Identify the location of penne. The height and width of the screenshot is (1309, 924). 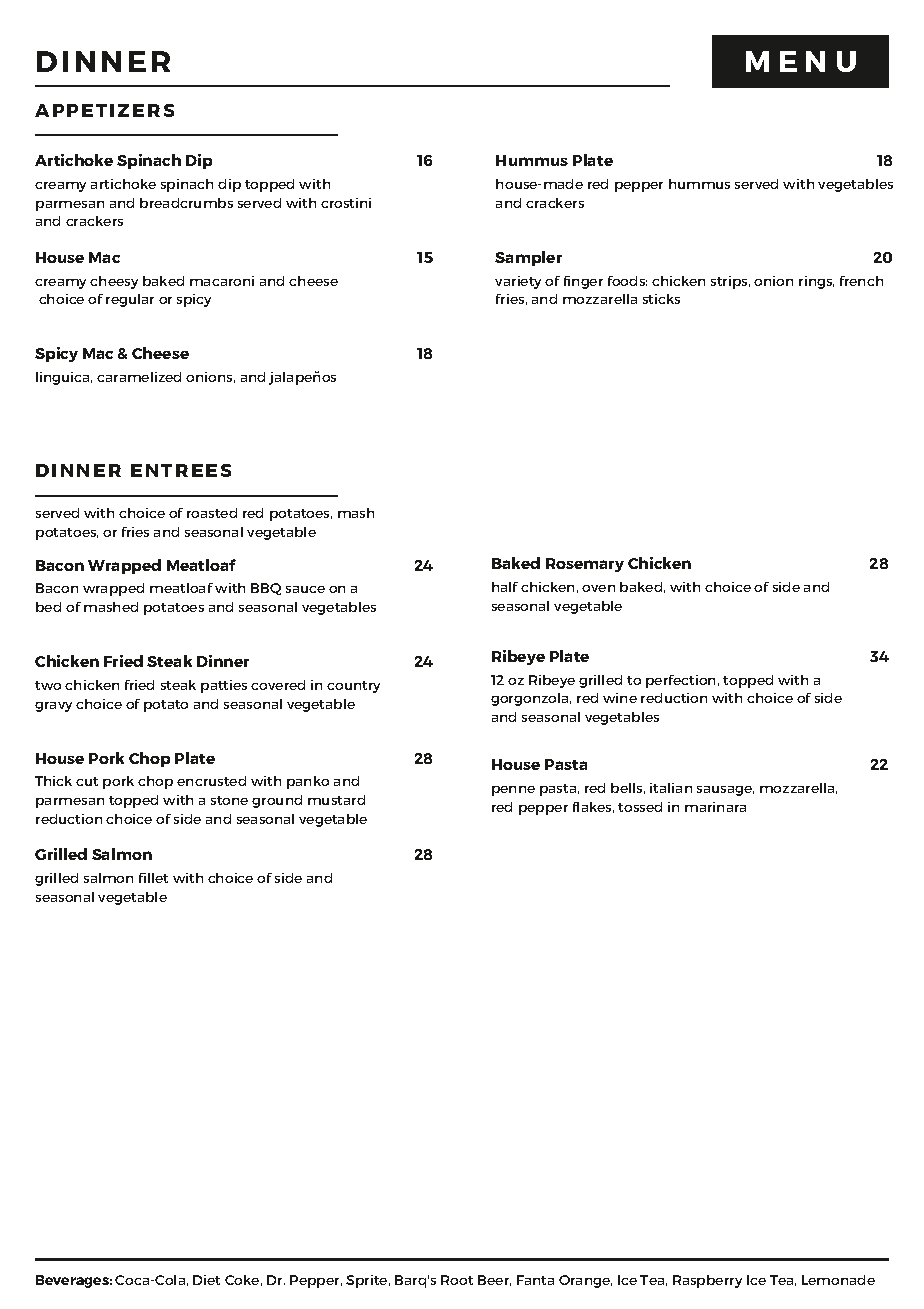
(513, 791).
